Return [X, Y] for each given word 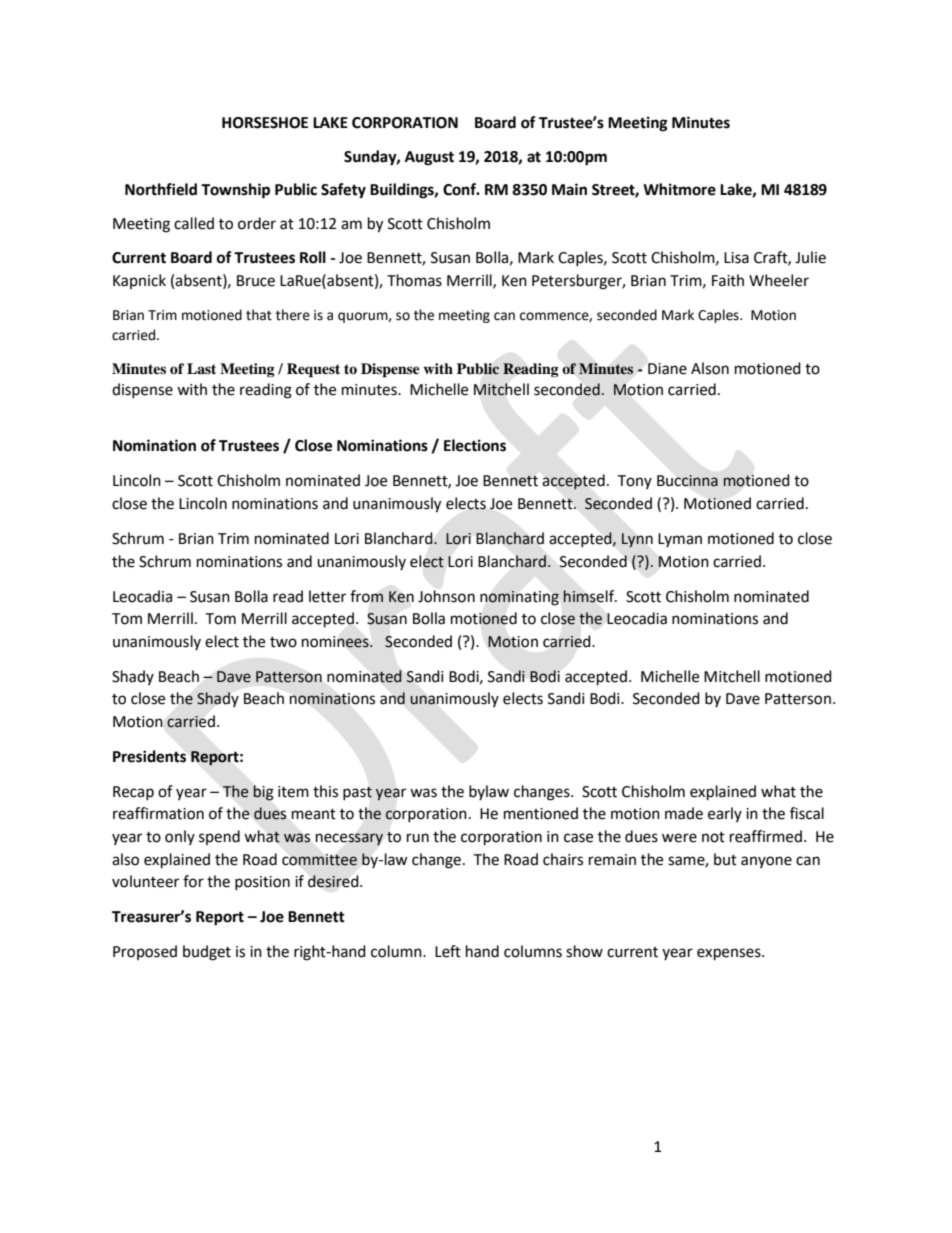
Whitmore [679, 189]
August [429, 158]
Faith [728, 280]
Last [201, 368]
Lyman [680, 540]
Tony [634, 482]
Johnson [446, 596]
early [725, 814]
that [259, 315]
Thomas [414, 280]
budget [207, 953]
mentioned [541, 813]
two [283, 642]
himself [590, 596]
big [263, 793]
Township [235, 191]
